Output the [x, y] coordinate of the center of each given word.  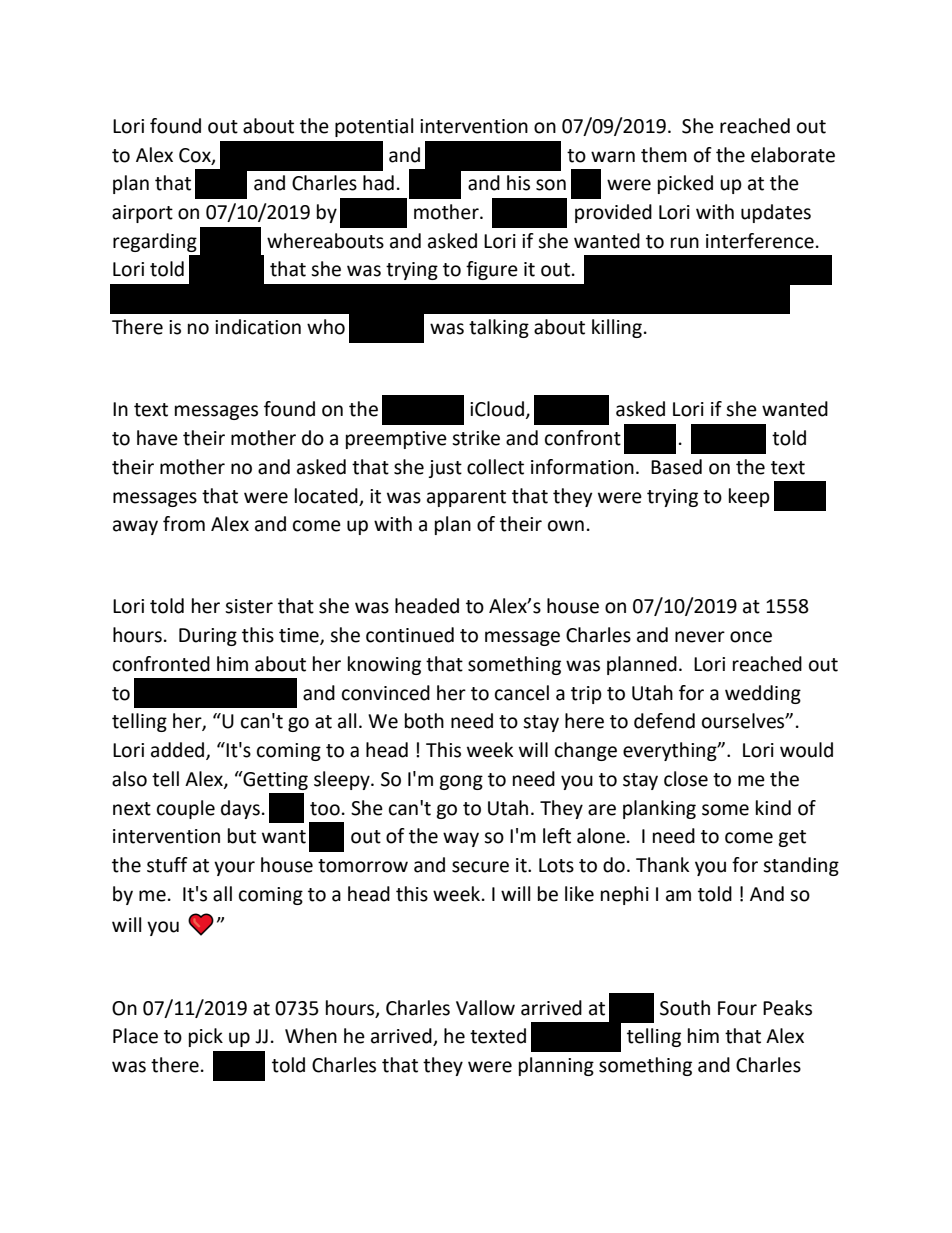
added [179, 751]
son [551, 185]
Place [135, 1036]
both [424, 721]
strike [476, 438]
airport [142, 214]
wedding [763, 694]
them [664, 155]
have [157, 438]
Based [676, 467]
